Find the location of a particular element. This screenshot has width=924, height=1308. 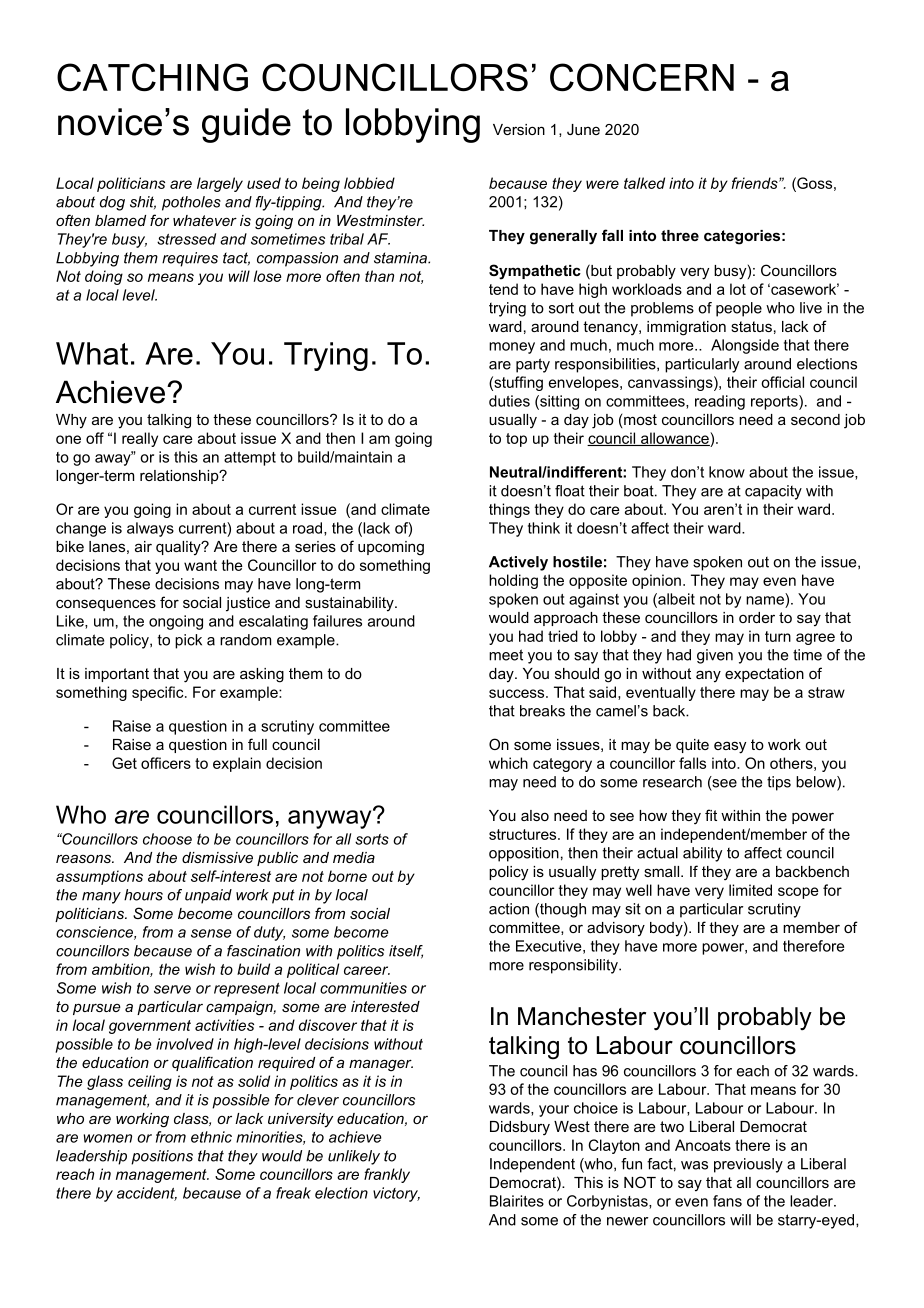

Version is located at coordinates (519, 129).
